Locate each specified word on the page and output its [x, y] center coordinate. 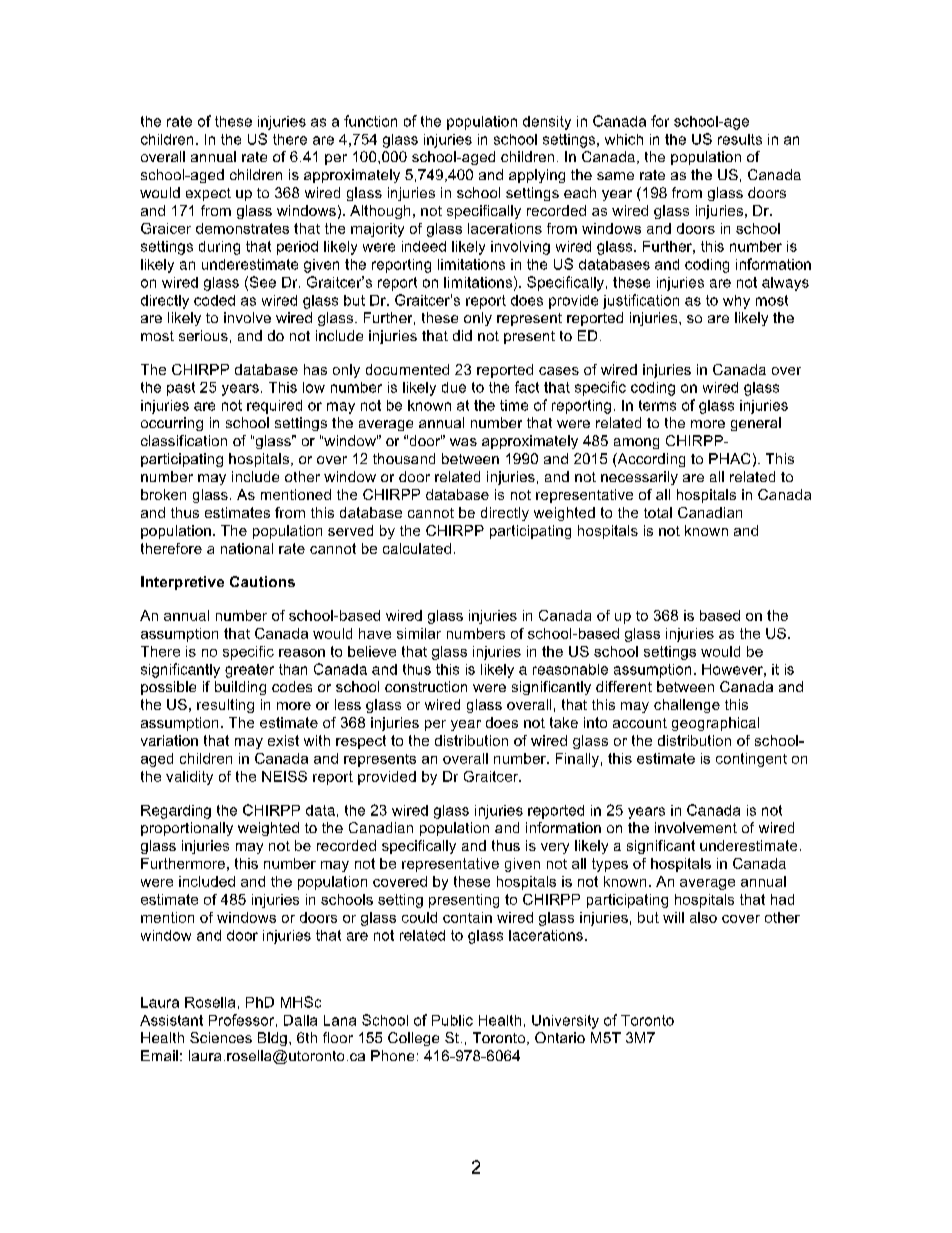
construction [426, 686]
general [756, 424]
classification [184, 440]
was [463, 442]
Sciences [221, 1037]
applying [537, 176]
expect [208, 194]
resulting [225, 706]
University [565, 1022]
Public [452, 1020]
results [740, 139]
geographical [715, 724]
